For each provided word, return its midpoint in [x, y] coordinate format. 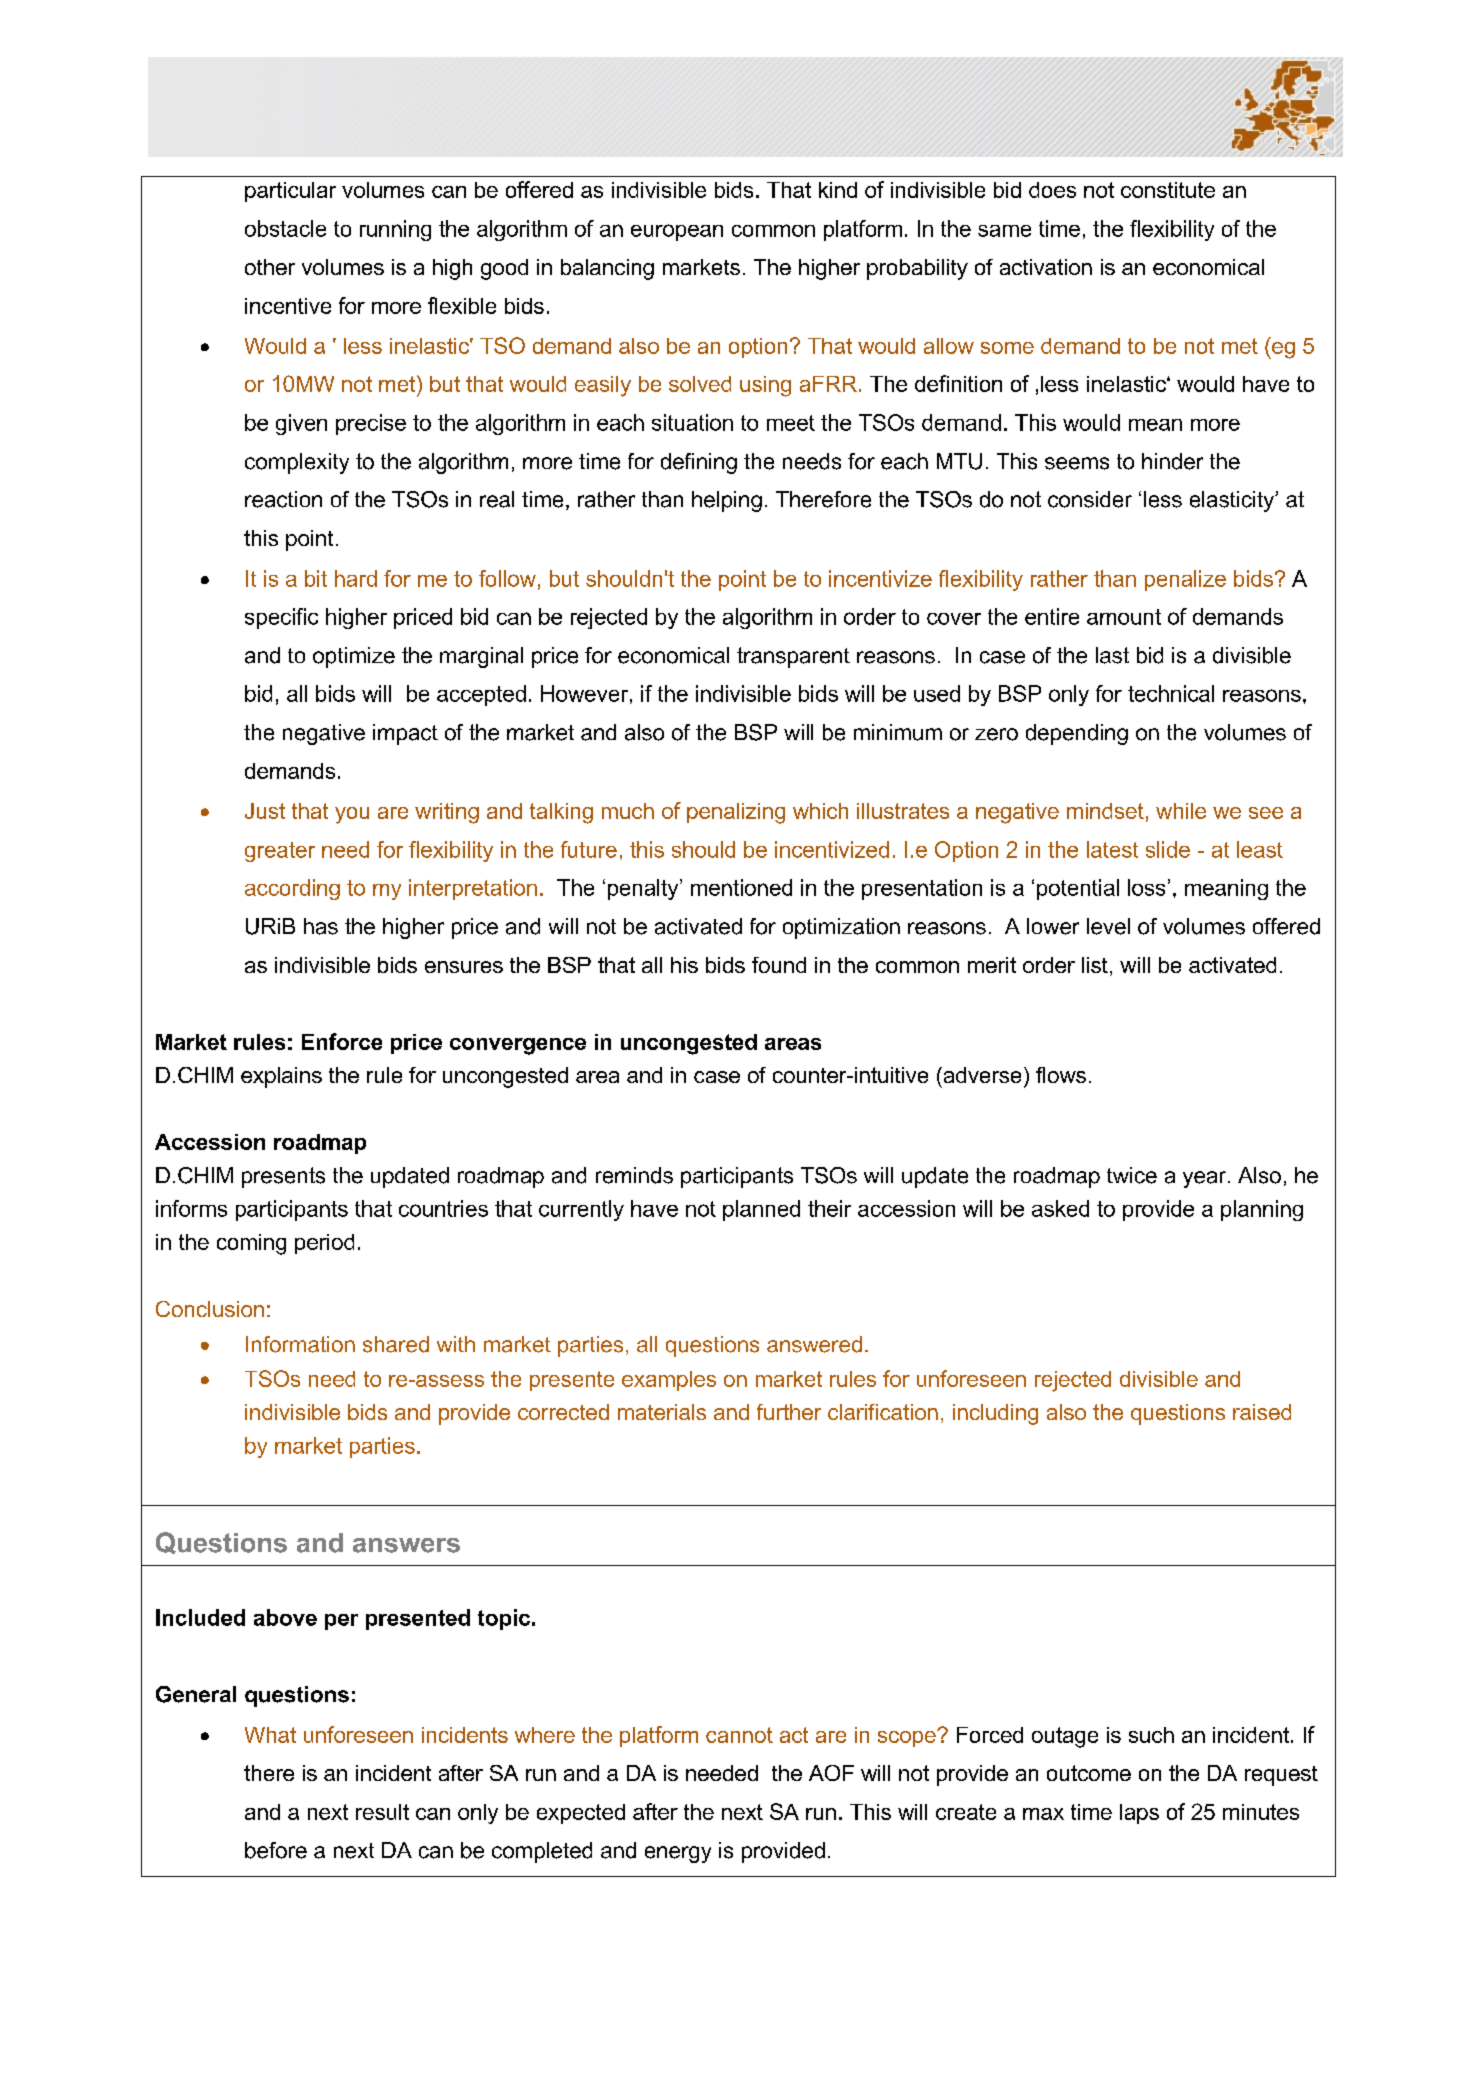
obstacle [285, 228]
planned [761, 1210]
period [324, 1244]
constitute [1168, 190]
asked [1060, 1208]
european [677, 232]
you [352, 815]
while [1181, 811]
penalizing [736, 813]
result [382, 1812]
